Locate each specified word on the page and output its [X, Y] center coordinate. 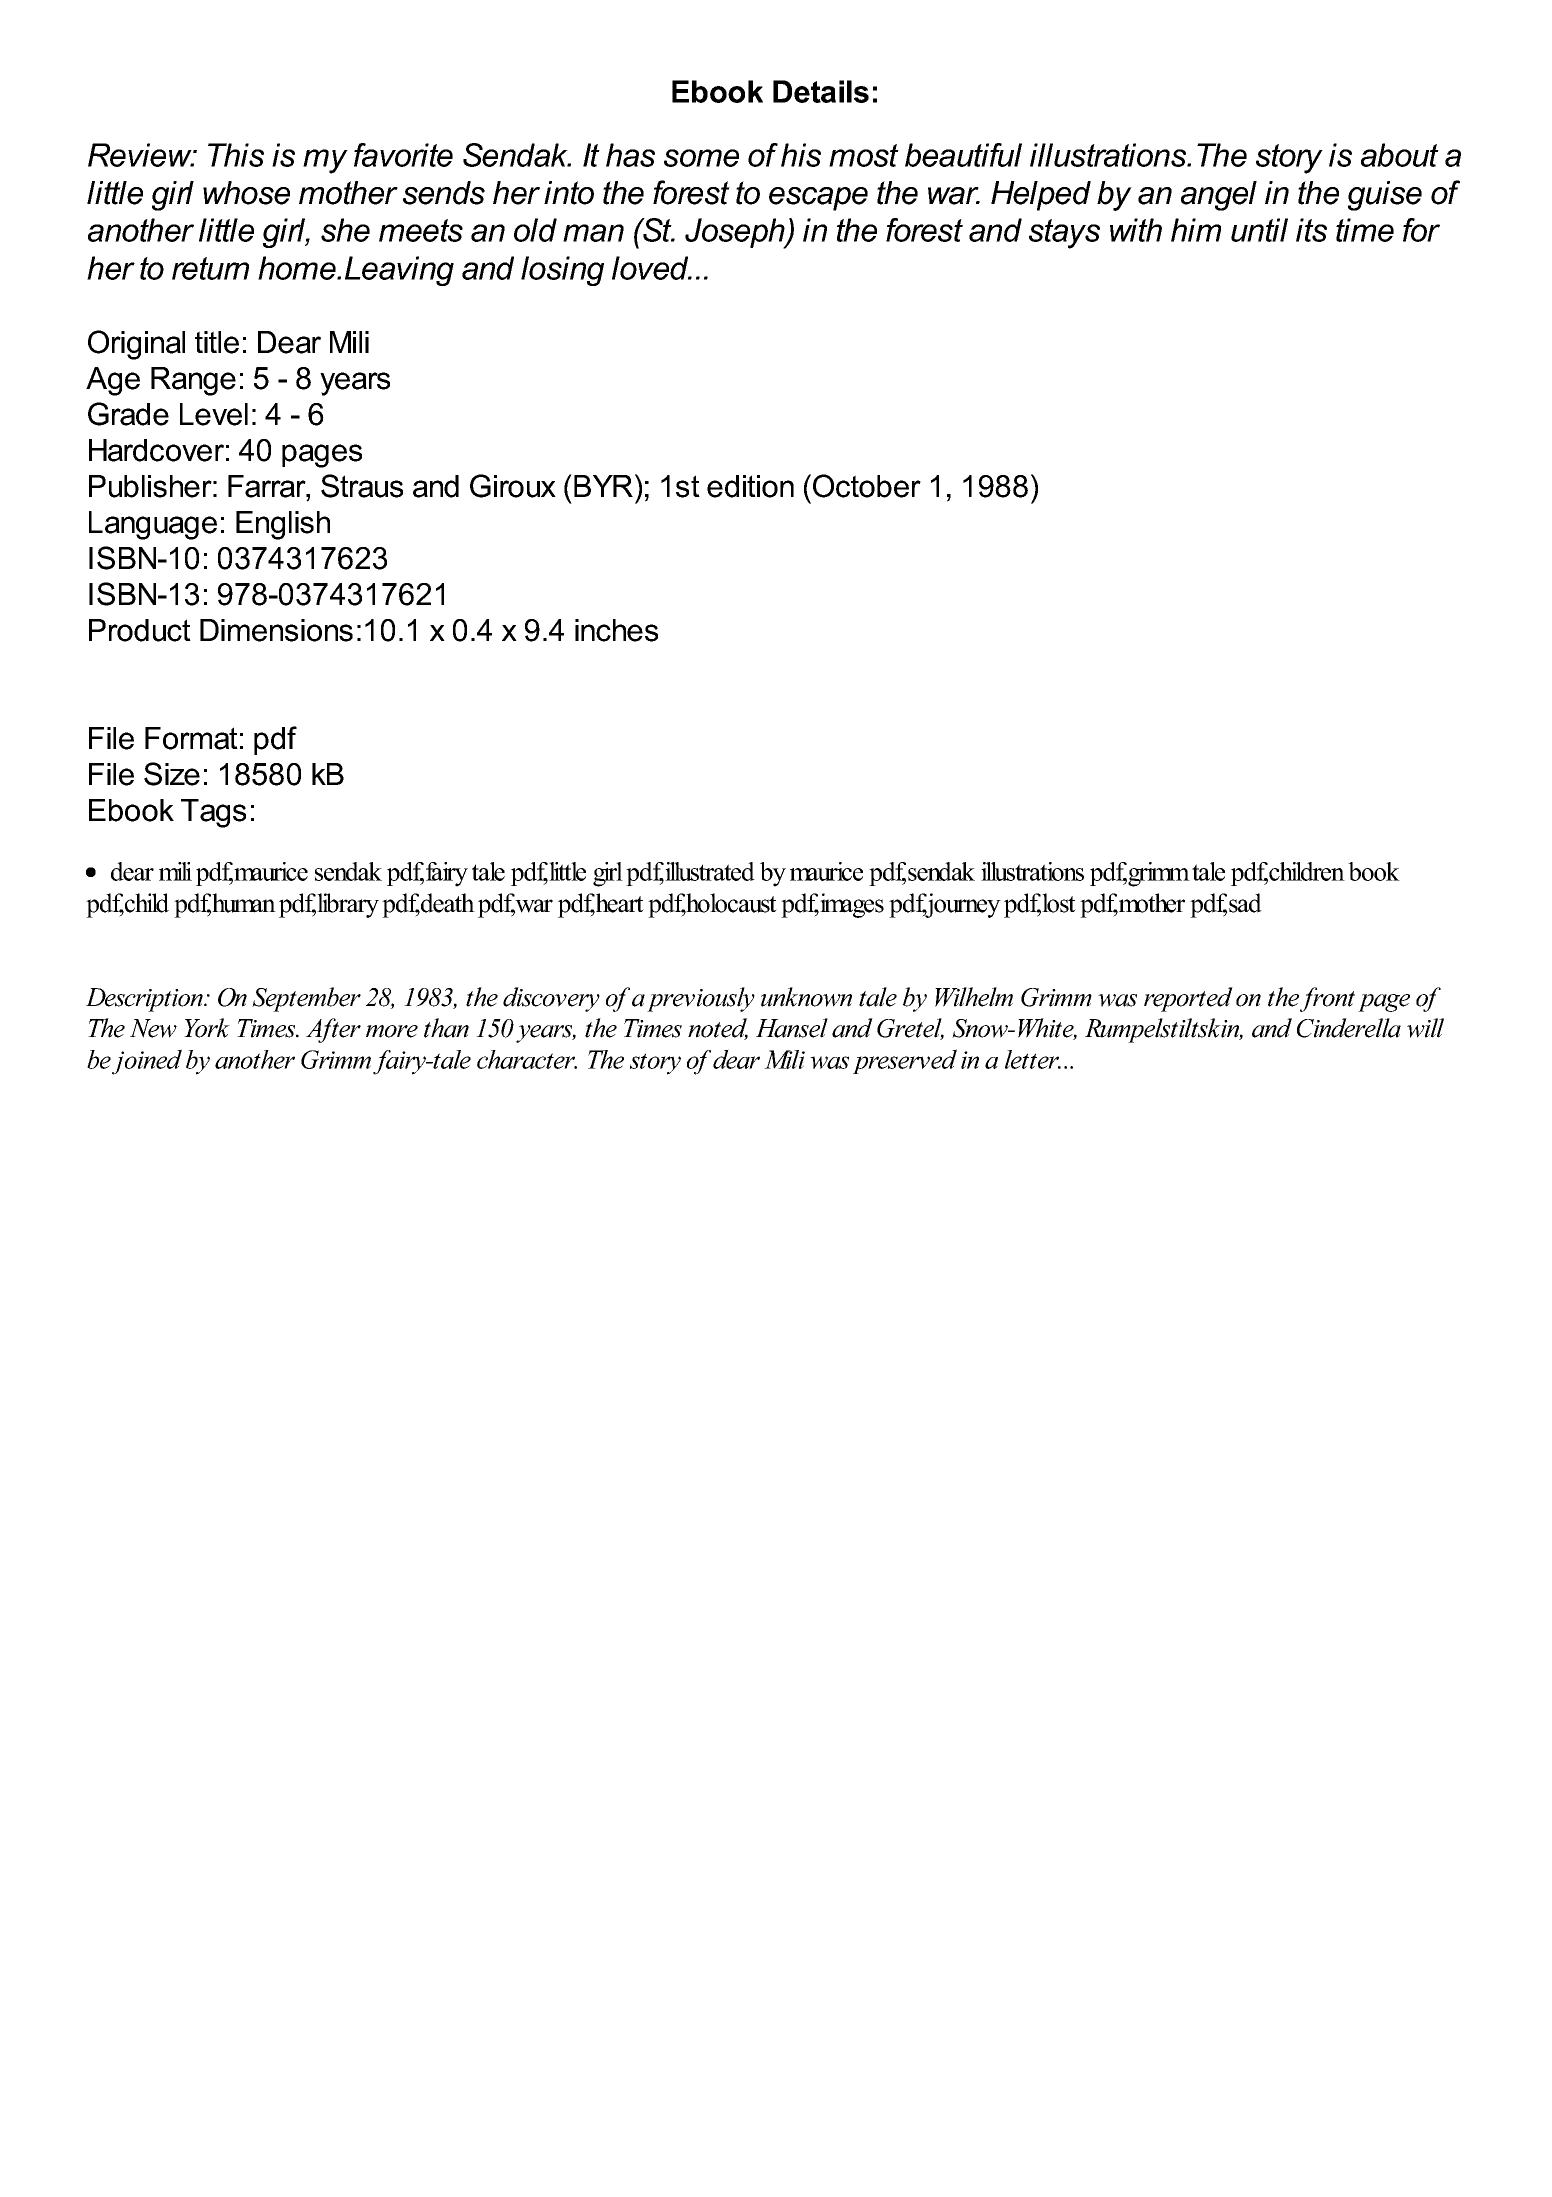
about [1400, 155]
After [333, 1030]
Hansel [792, 1028]
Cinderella [1349, 1028]
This [236, 155]
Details [821, 91]
